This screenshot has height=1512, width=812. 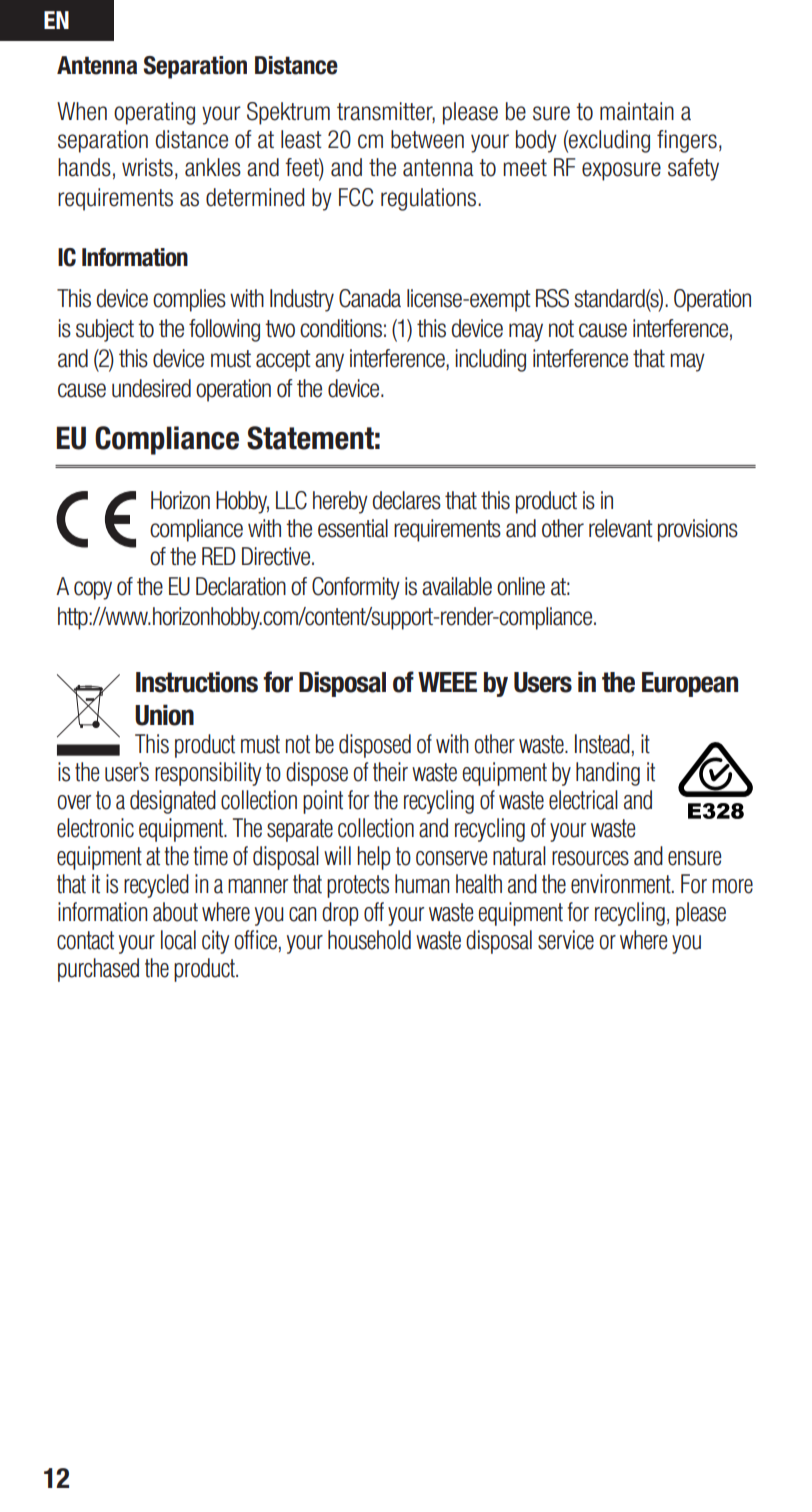 I want to click on local, so click(x=178, y=940).
